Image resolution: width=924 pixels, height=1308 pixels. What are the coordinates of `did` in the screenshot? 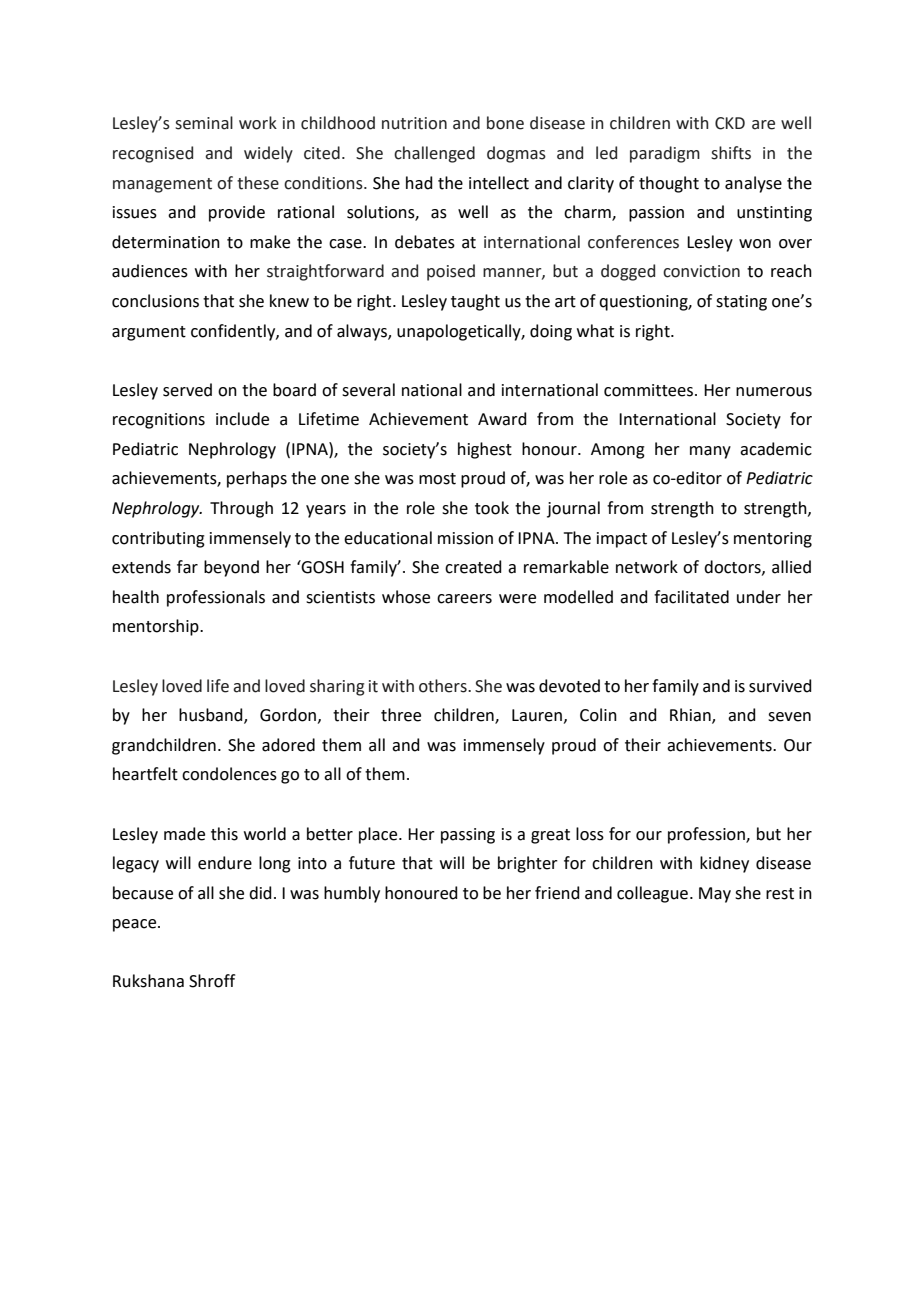 It's located at (260, 893).
